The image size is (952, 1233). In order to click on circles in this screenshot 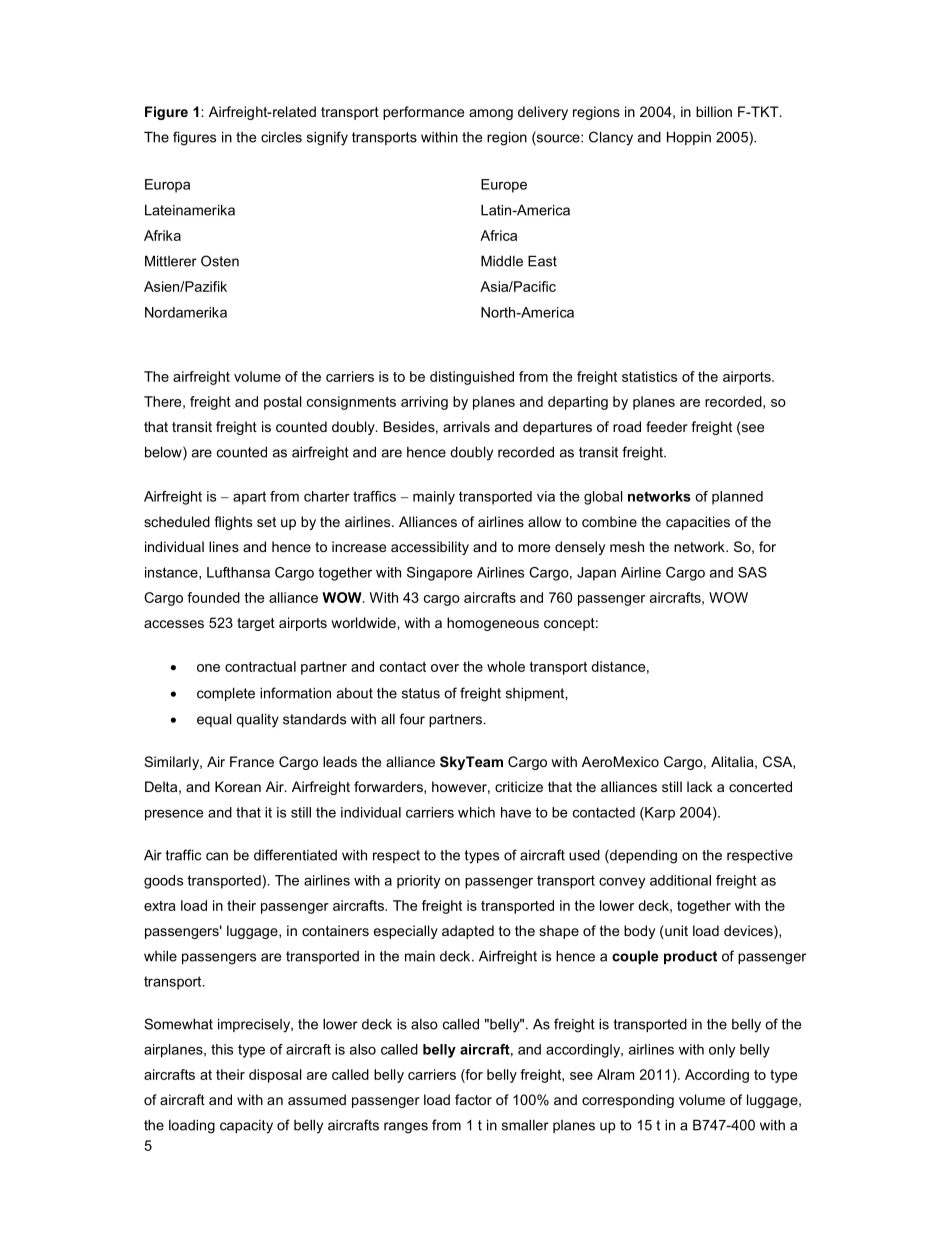, I will do `click(281, 137)`.
